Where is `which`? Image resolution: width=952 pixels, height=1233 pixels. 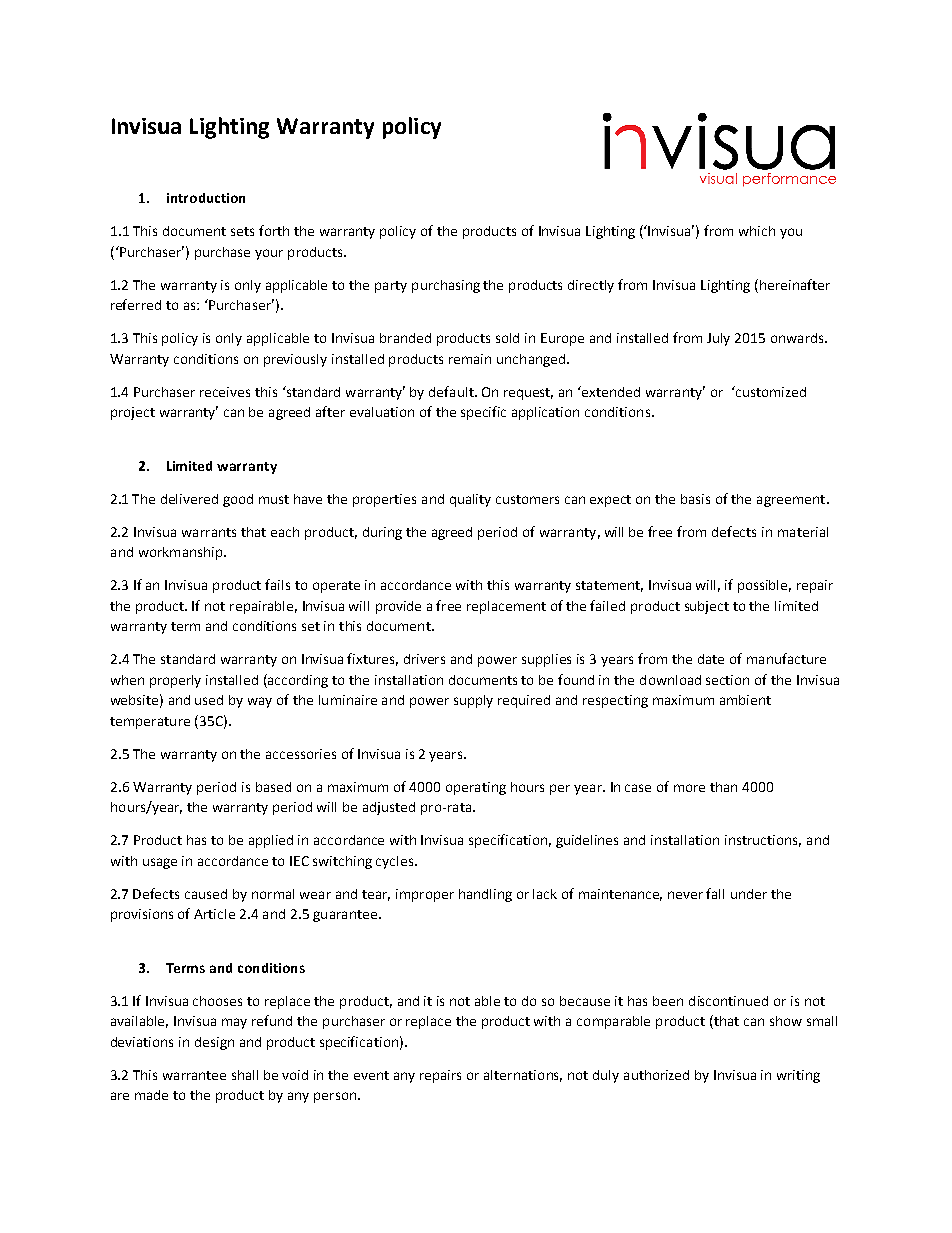
which is located at coordinates (757, 231).
